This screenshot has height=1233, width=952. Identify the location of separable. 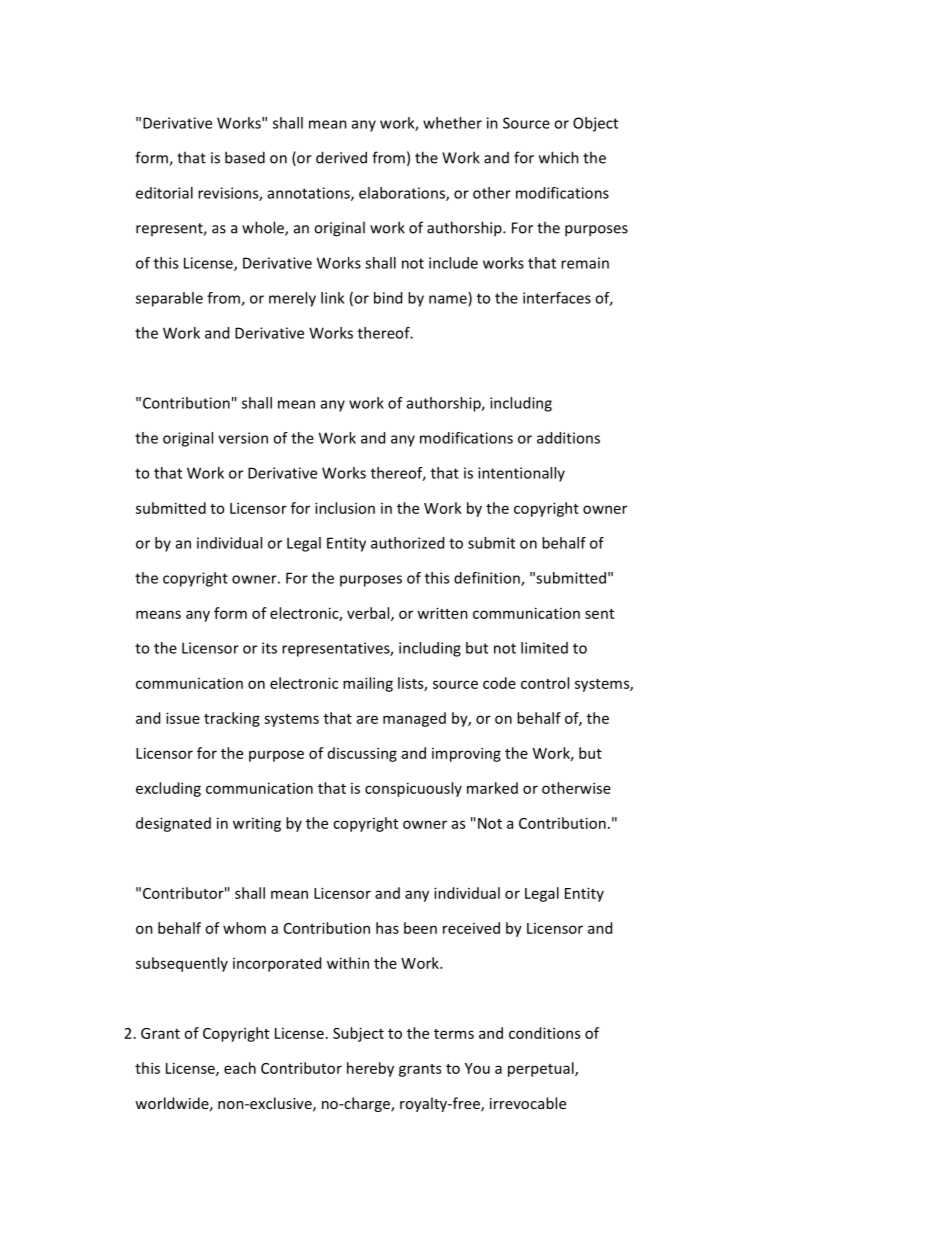
(169, 299).
